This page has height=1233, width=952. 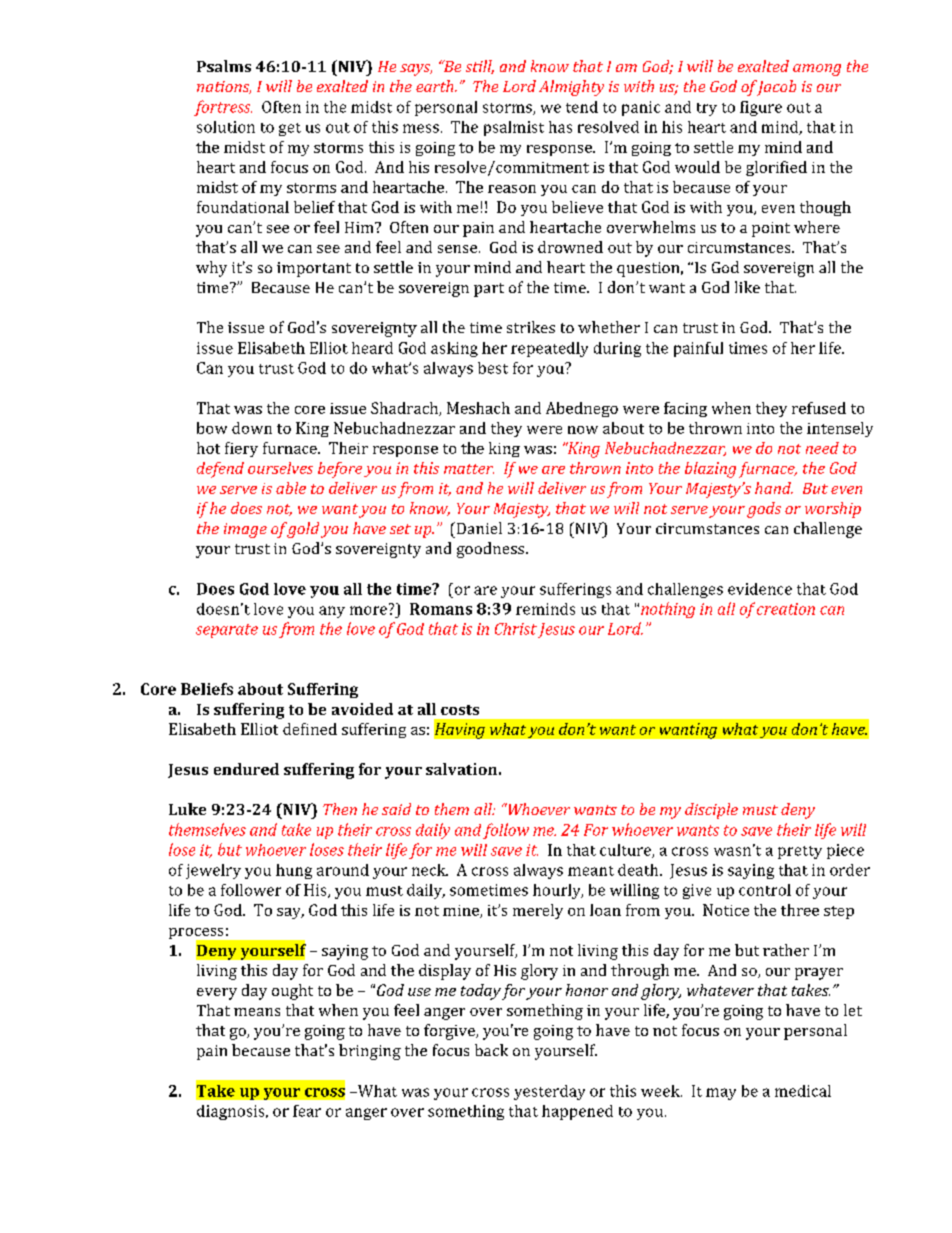 I want to click on important, so click(x=314, y=269).
